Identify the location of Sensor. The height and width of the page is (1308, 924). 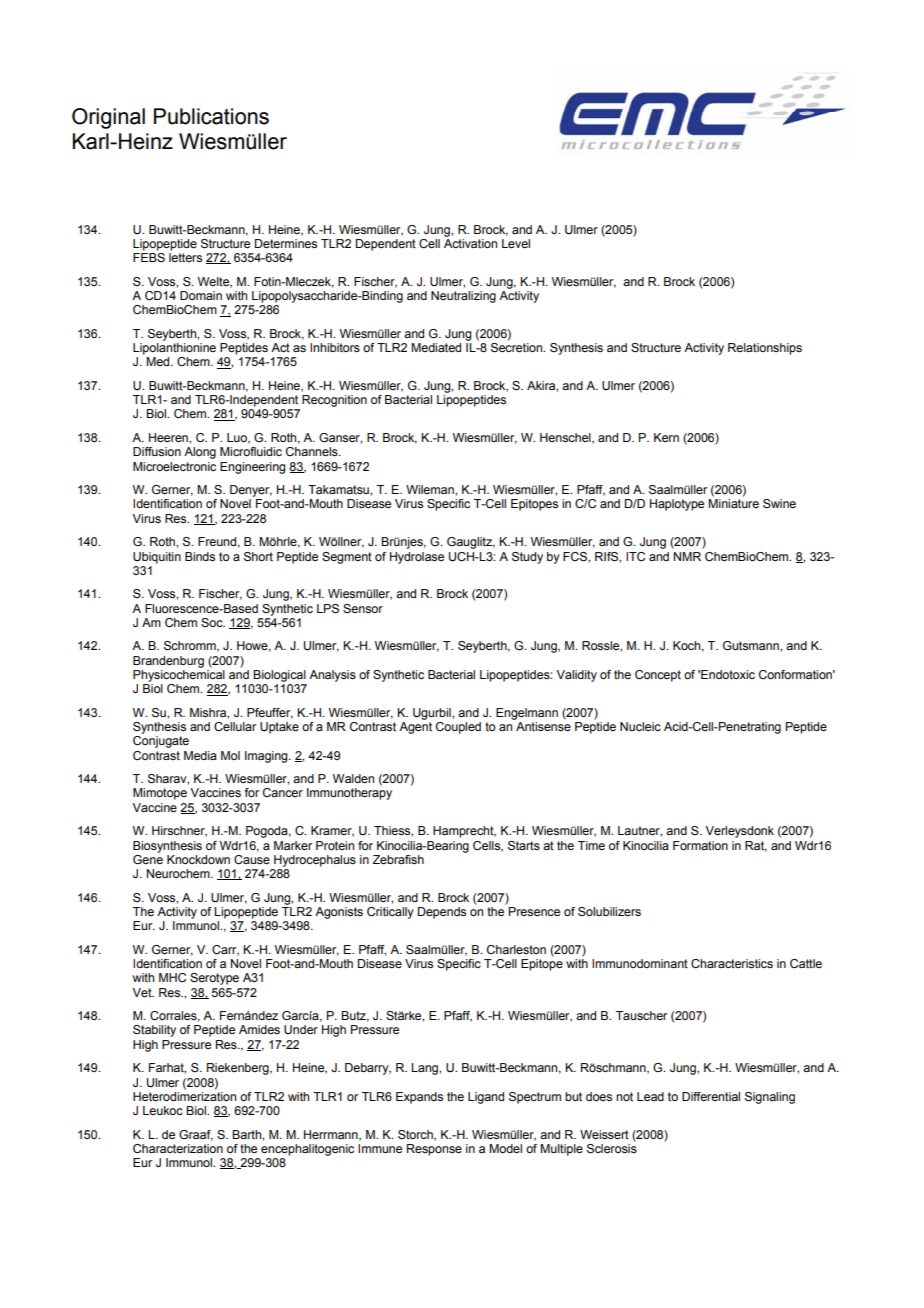
(363, 608).
